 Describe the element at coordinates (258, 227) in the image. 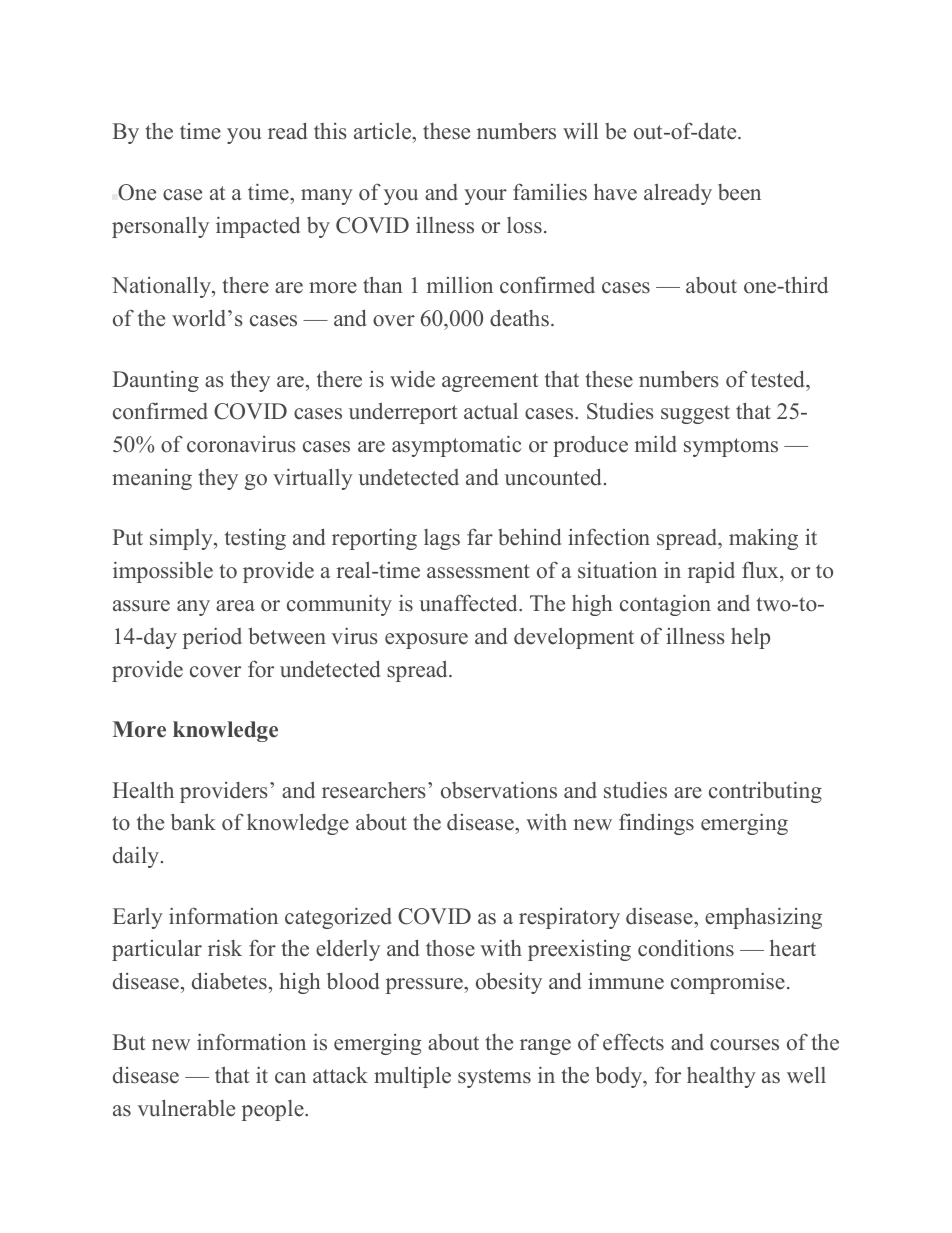

I see `impacted` at that location.
